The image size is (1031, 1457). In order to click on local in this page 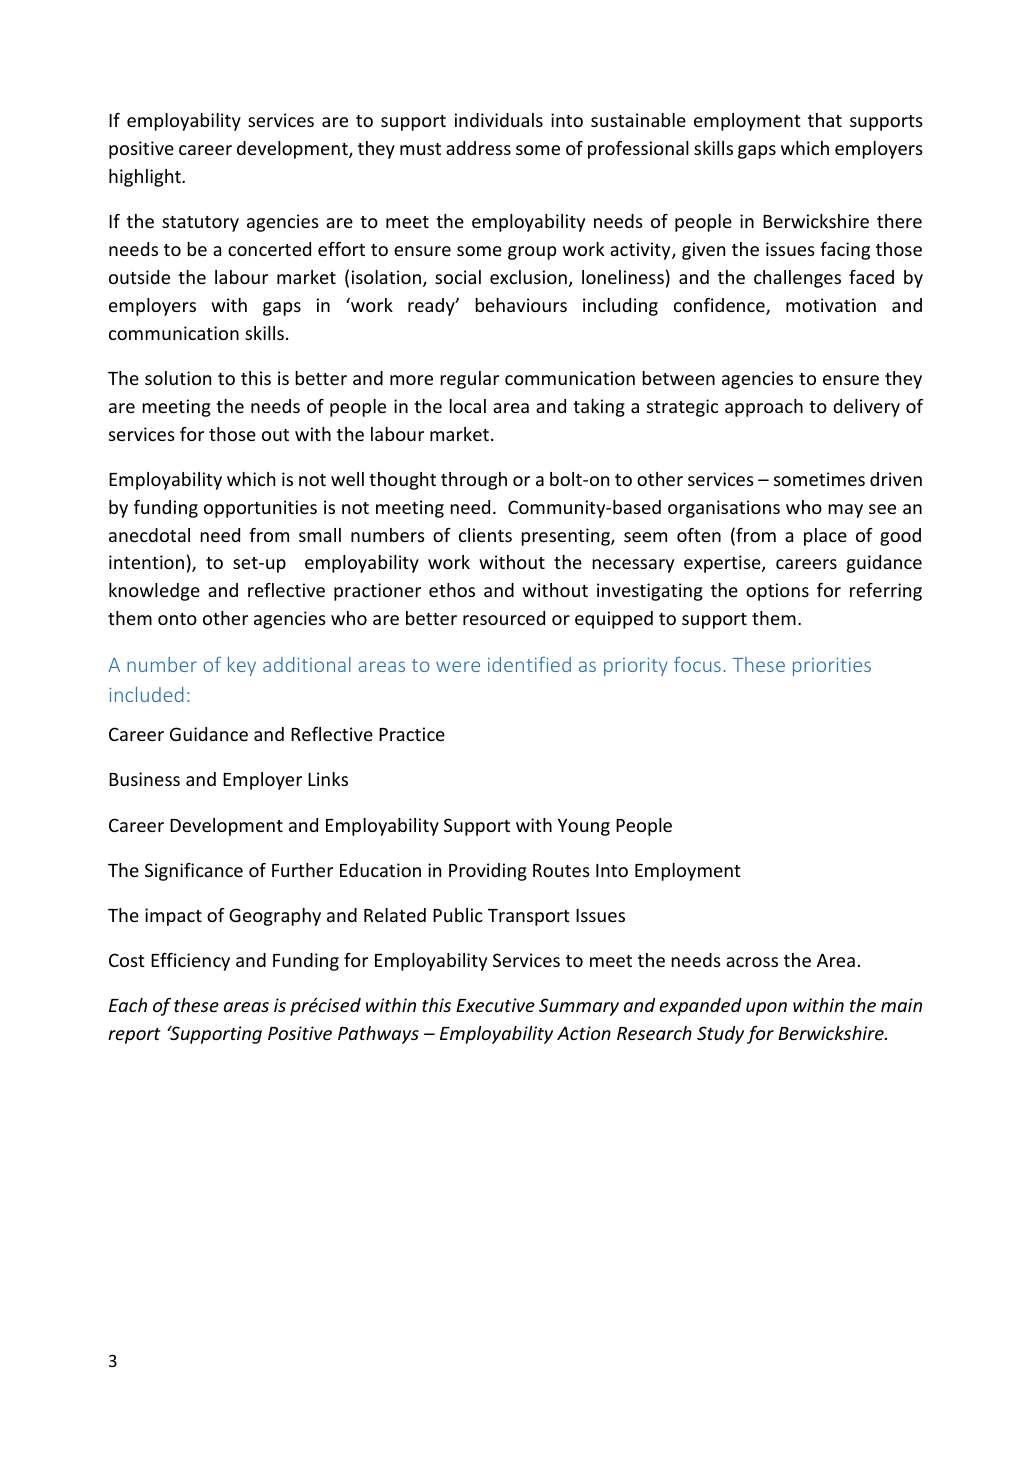, I will do `click(467, 406)`.
